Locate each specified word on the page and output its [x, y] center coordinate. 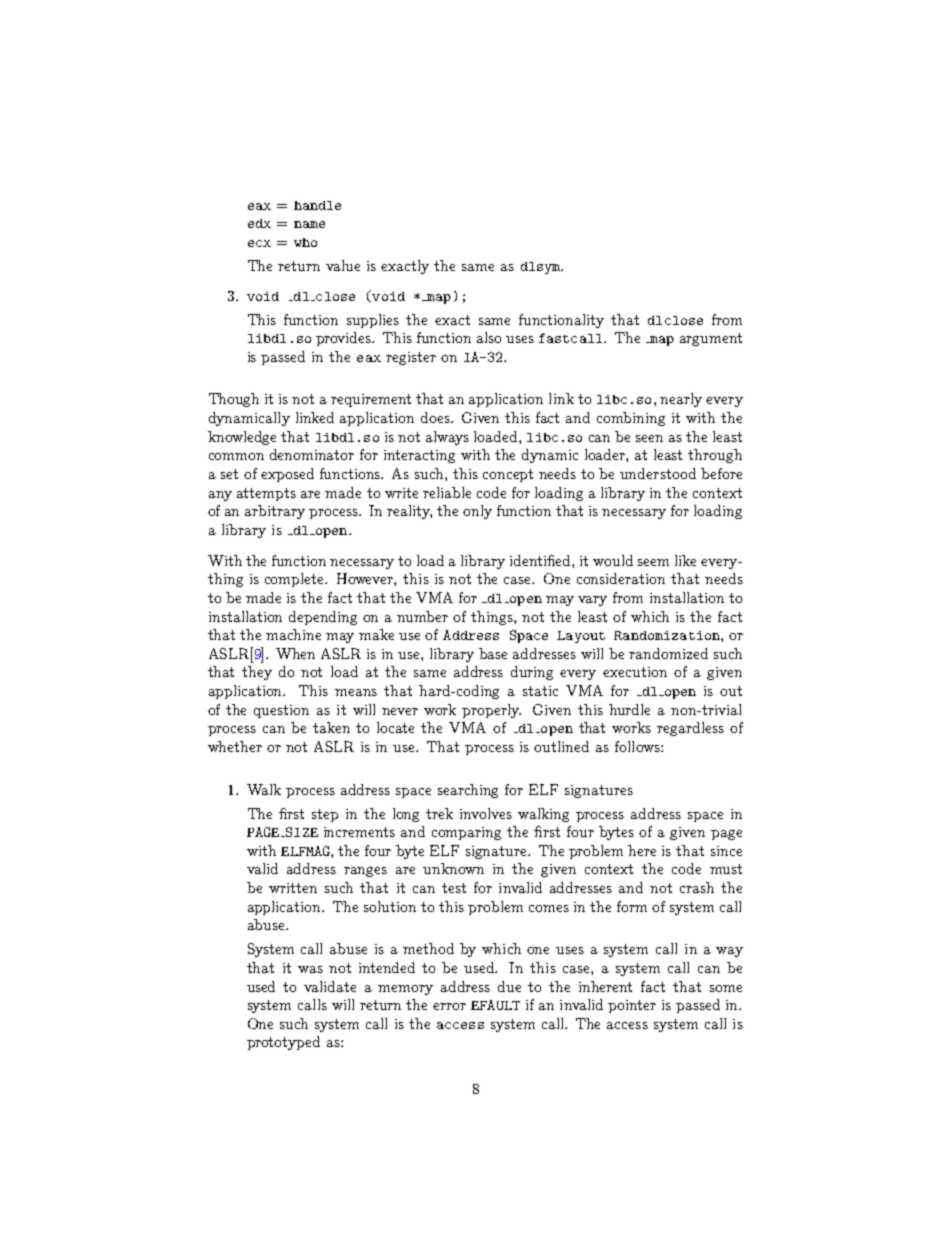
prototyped [283, 1043]
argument [711, 339]
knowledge [242, 438]
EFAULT [495, 1005]
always [447, 438]
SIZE [301, 832]
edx [259, 223]
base [493, 653]
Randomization [668, 635]
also [489, 337]
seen [649, 438]
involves [486, 813]
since [726, 851]
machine [293, 634]
